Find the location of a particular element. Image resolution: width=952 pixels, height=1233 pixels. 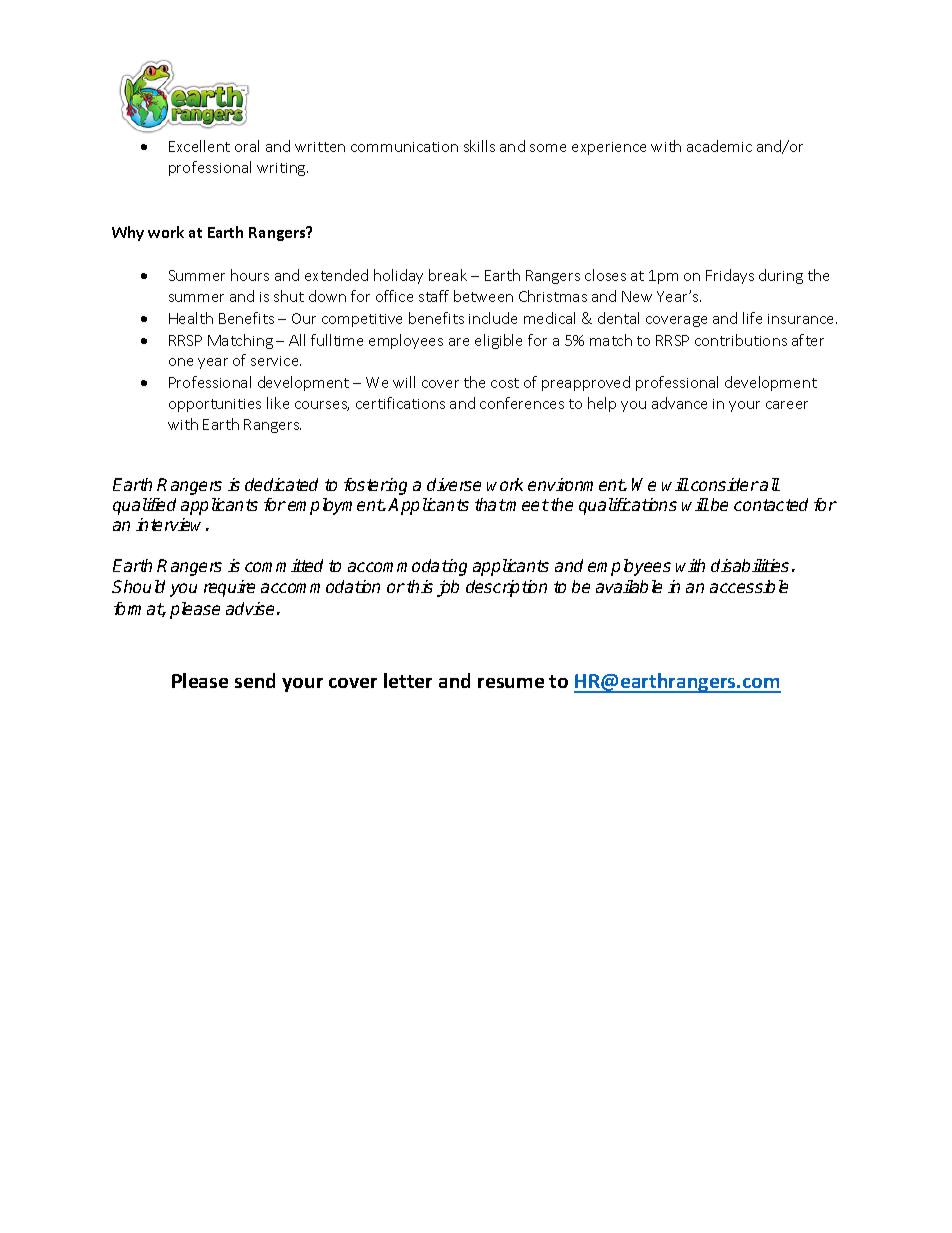

committed is located at coordinates (284, 565).
